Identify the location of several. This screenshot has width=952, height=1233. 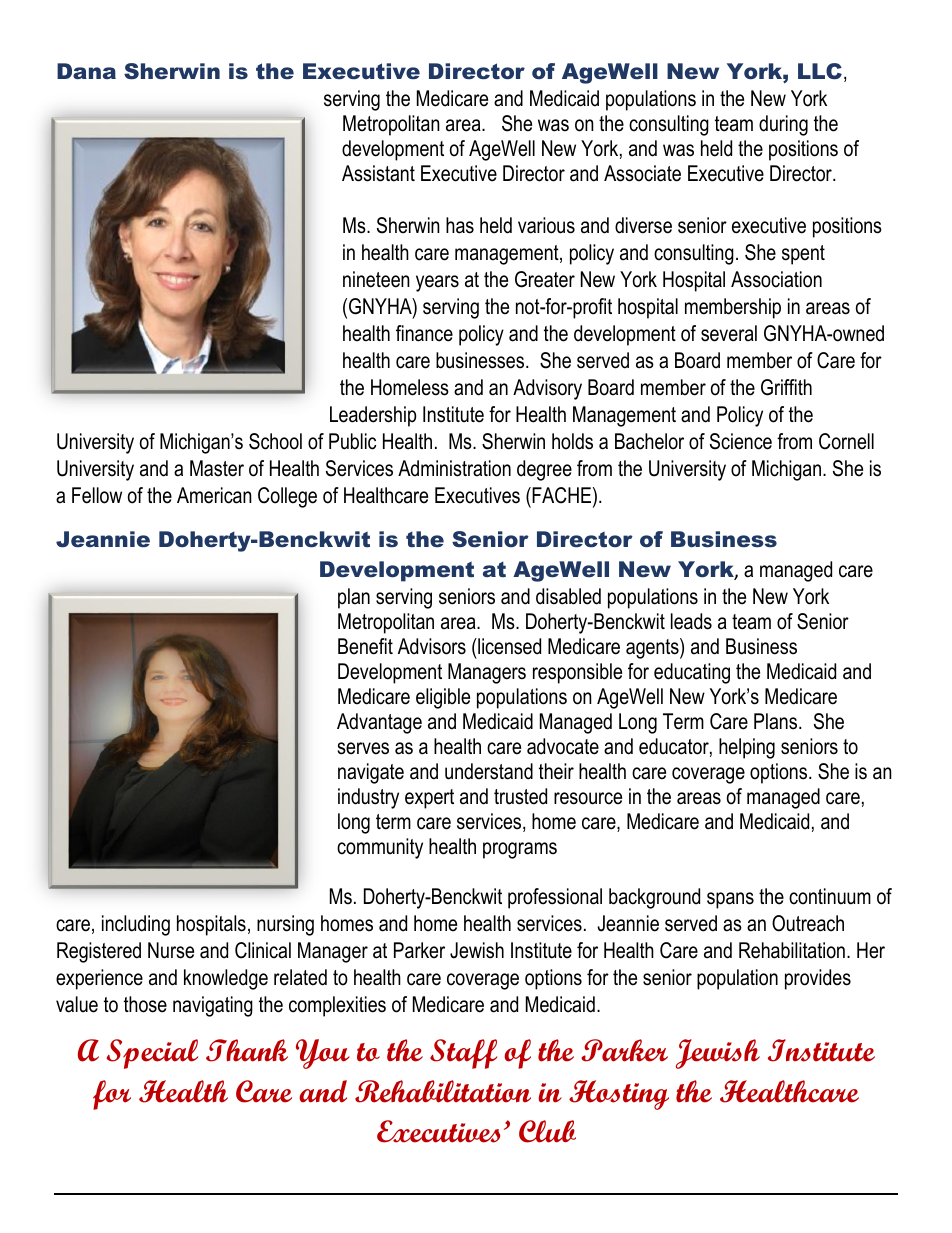
(729, 333).
